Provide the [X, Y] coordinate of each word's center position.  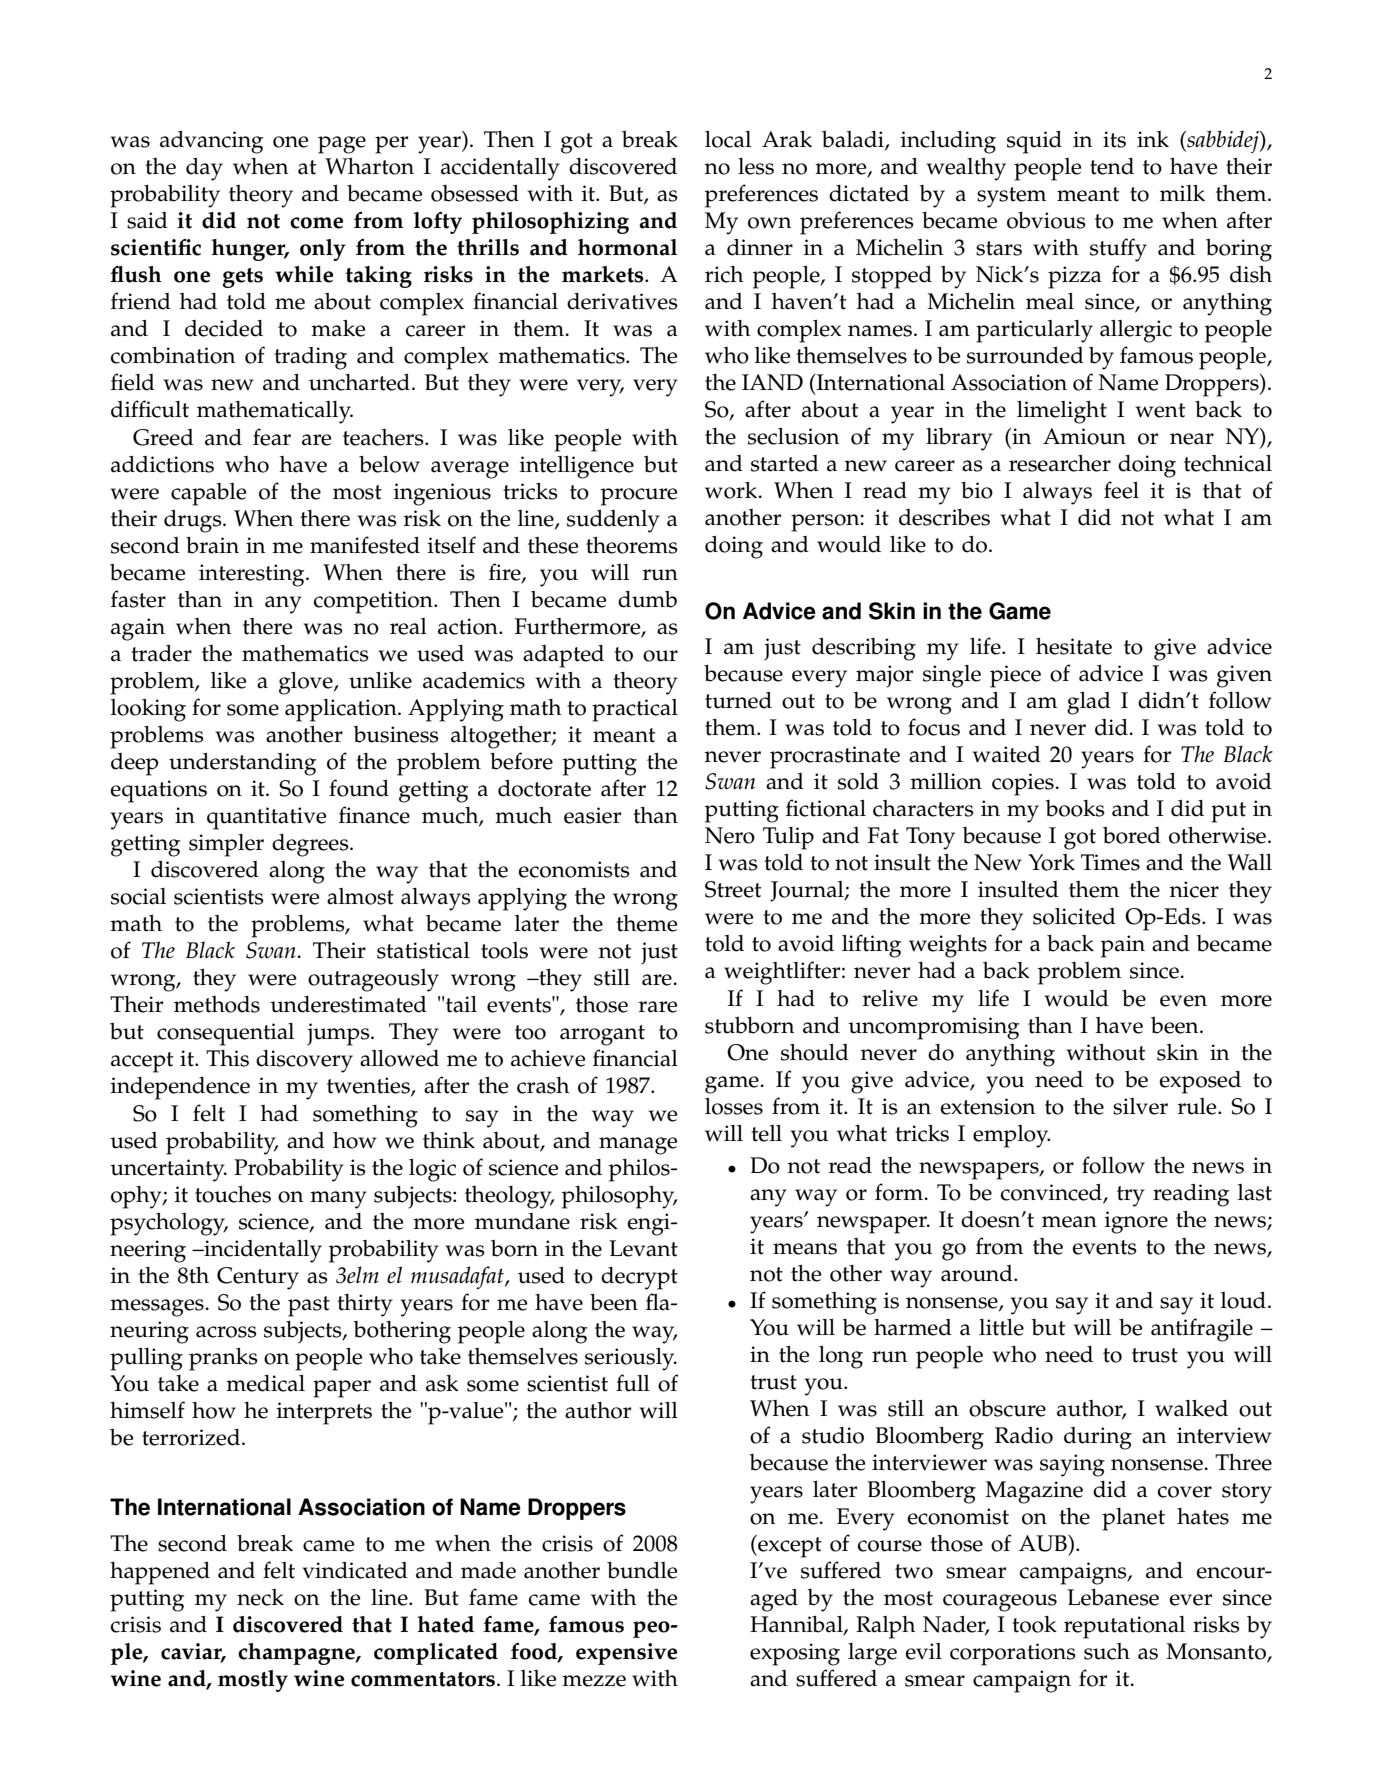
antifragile [1202, 1330]
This [227, 1058]
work [732, 490]
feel [1121, 490]
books [1075, 808]
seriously [631, 1359]
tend [1112, 166]
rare [658, 1007]
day [204, 169]
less [756, 166]
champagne [297, 1654]
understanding [242, 764]
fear [272, 437]
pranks [223, 1359]
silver [1140, 1106]
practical [635, 710]
